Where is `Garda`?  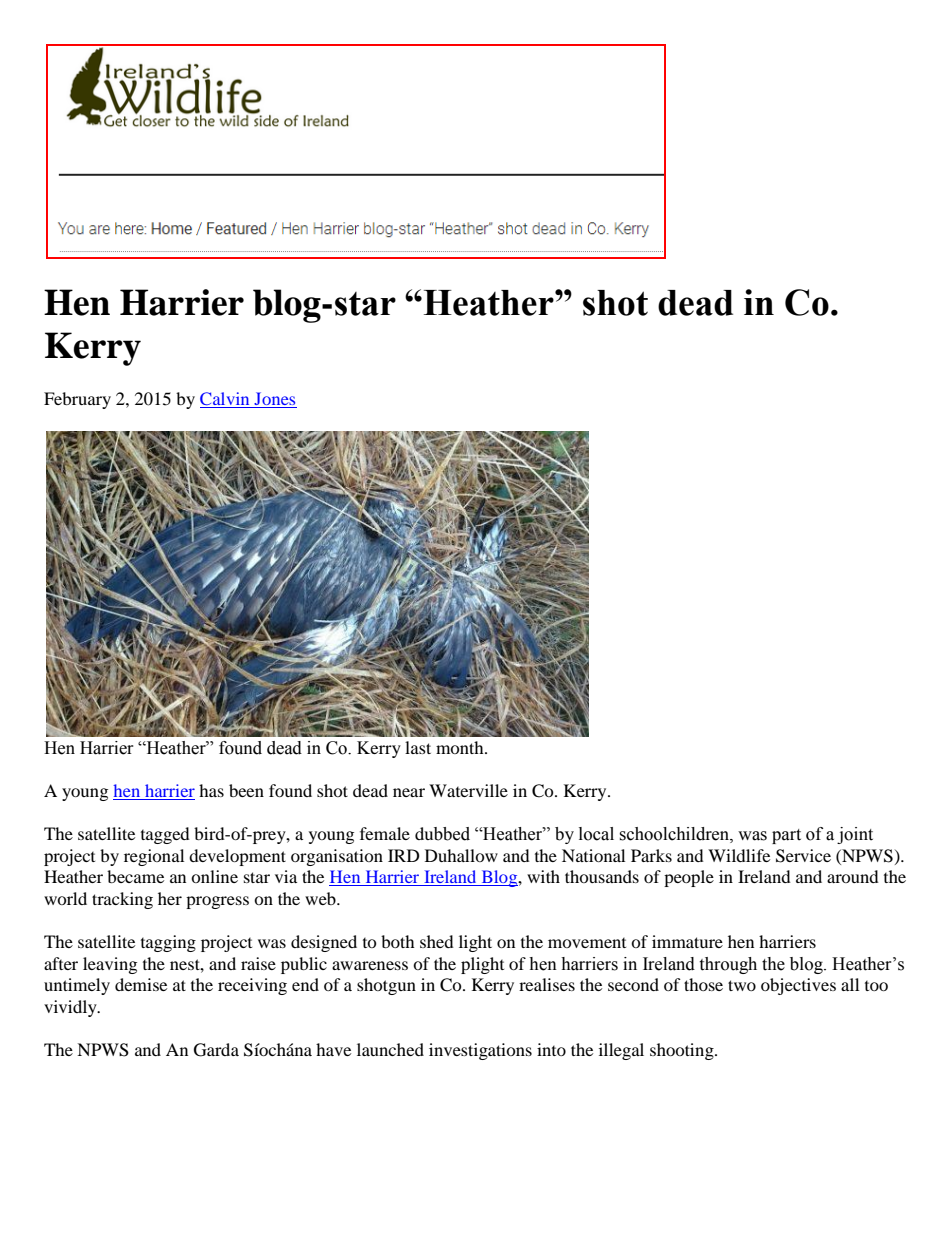 Garda is located at coordinates (216, 1050).
